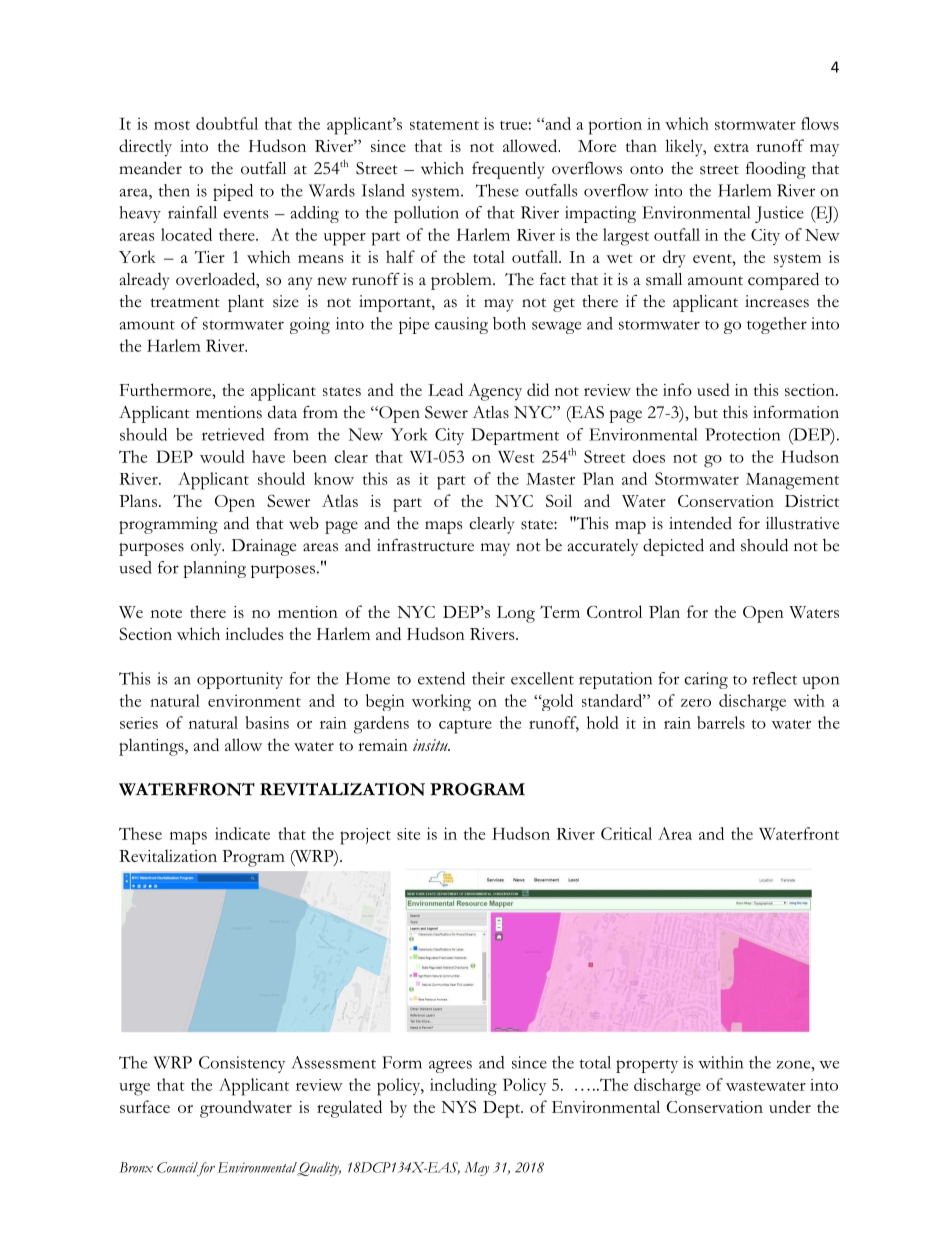 The image size is (952, 1233). I want to click on includes, so click(254, 633).
